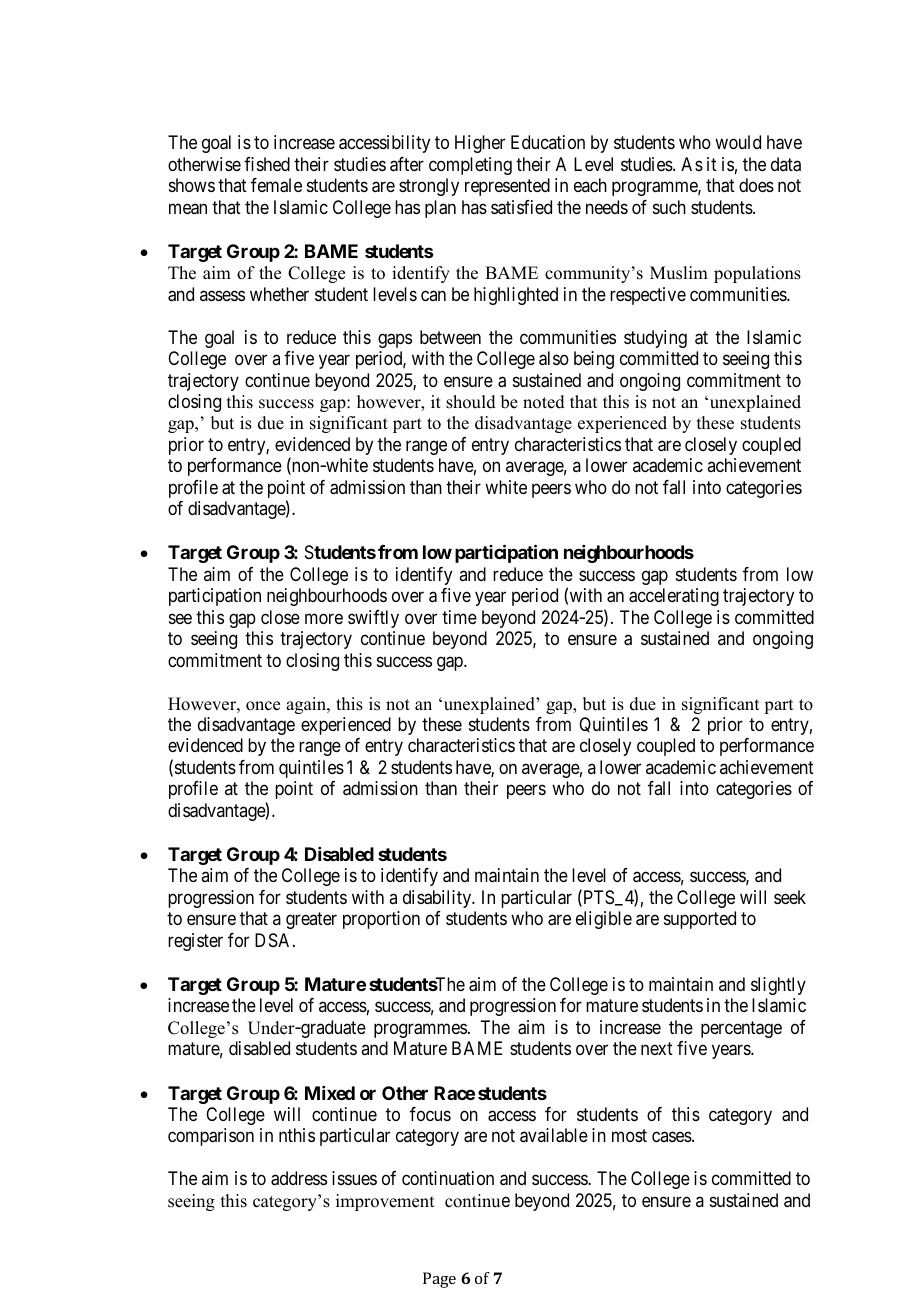 The height and width of the page is (1308, 924). Describe the element at coordinates (756, 185) in the page. I see `does` at that location.
